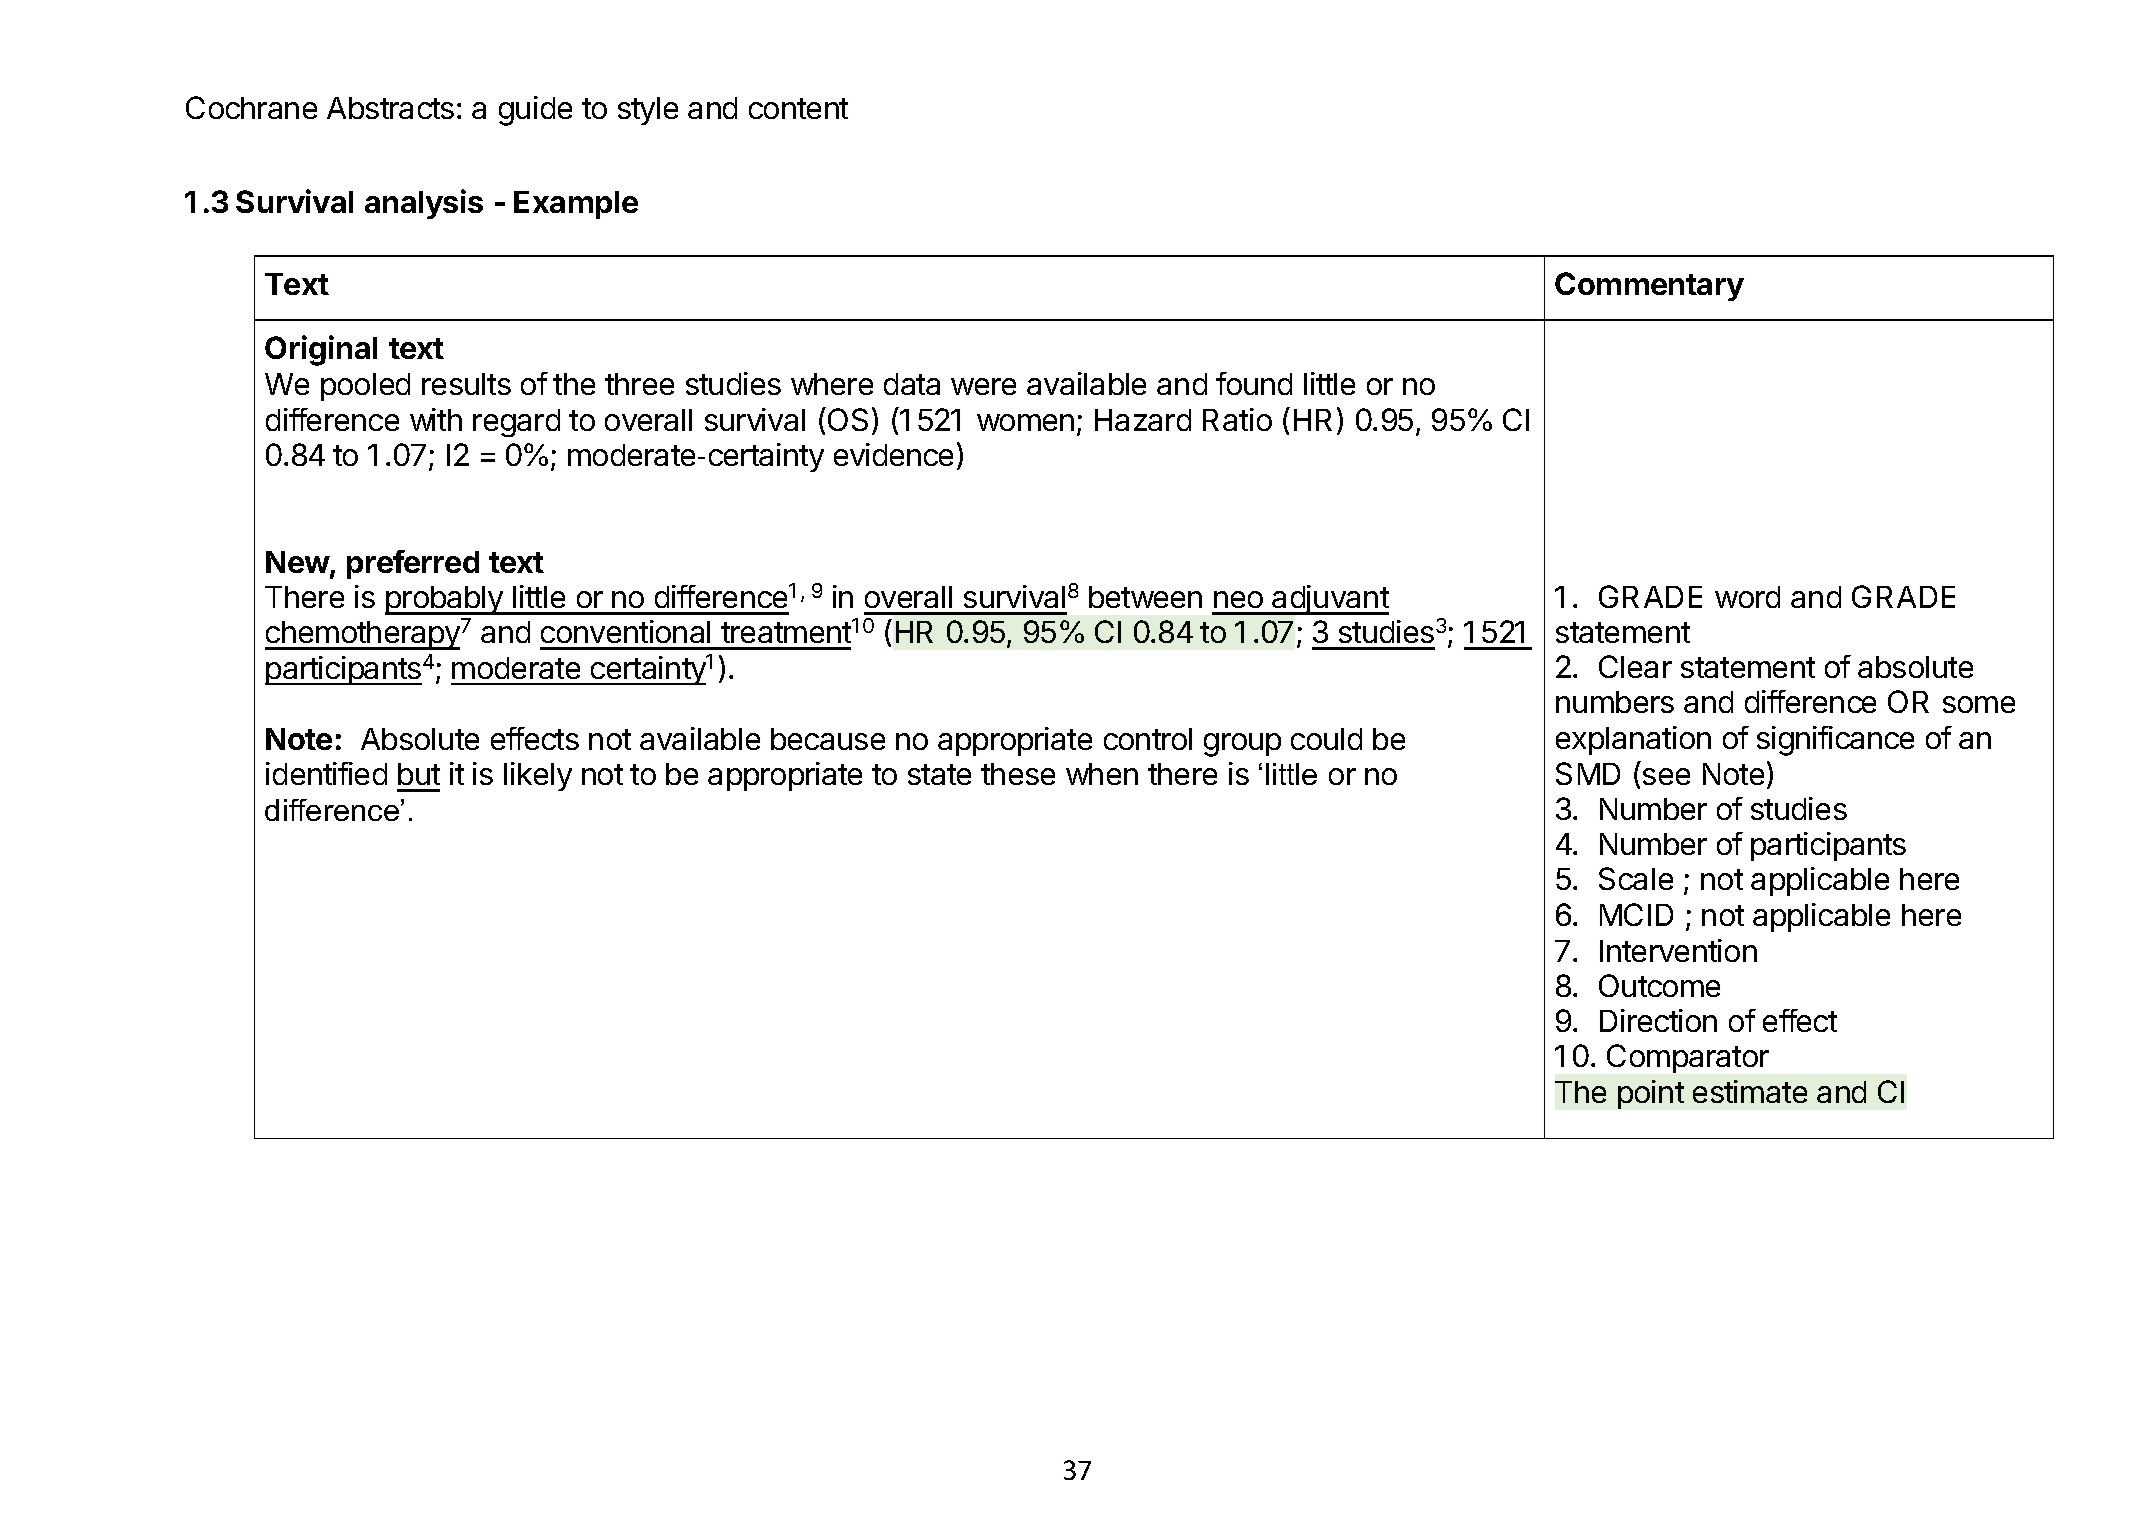  Describe the element at coordinates (466, 384) in the document. I see `results` at that location.
